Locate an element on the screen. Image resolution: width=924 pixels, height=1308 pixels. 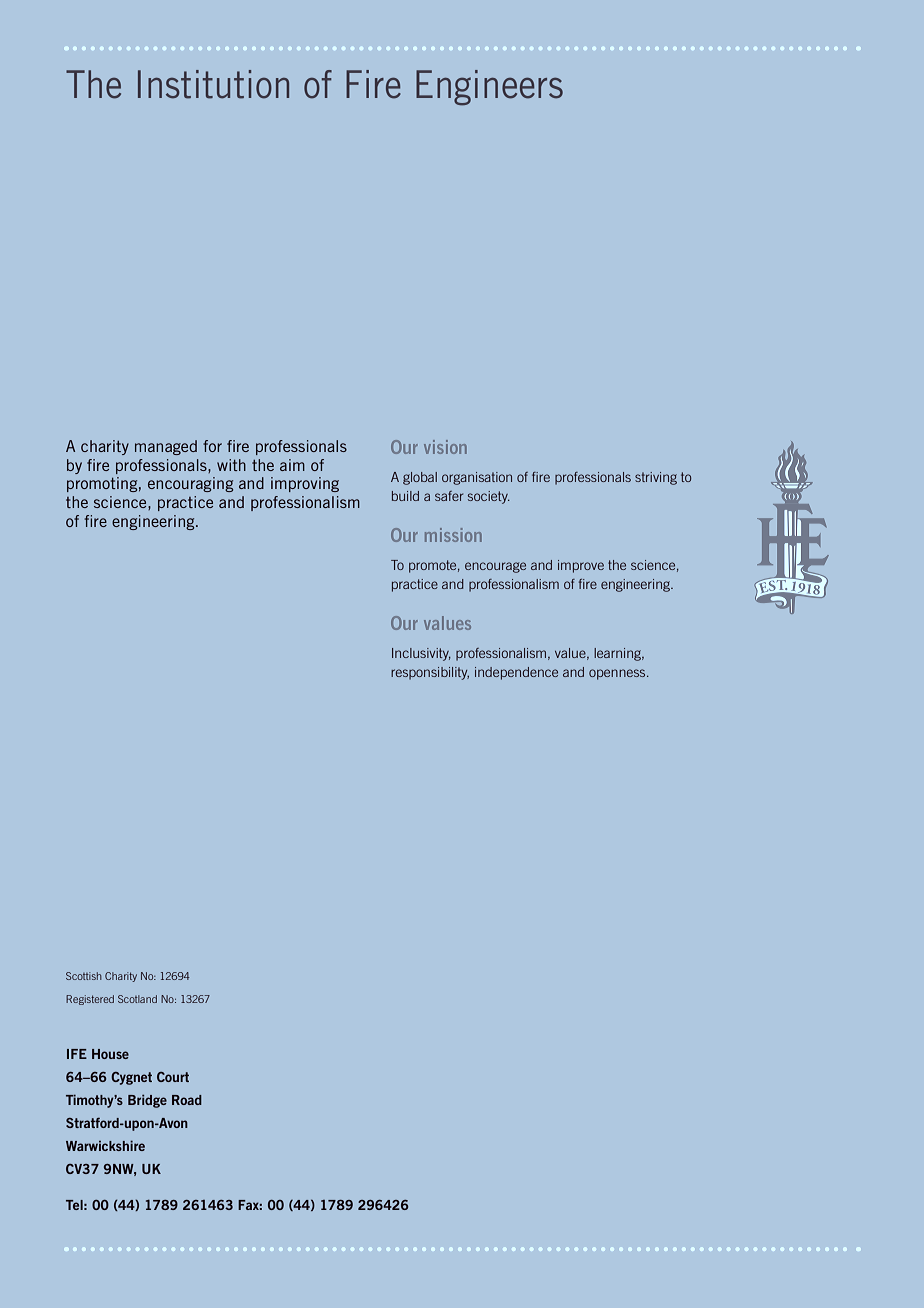
global is located at coordinates (420, 478).
